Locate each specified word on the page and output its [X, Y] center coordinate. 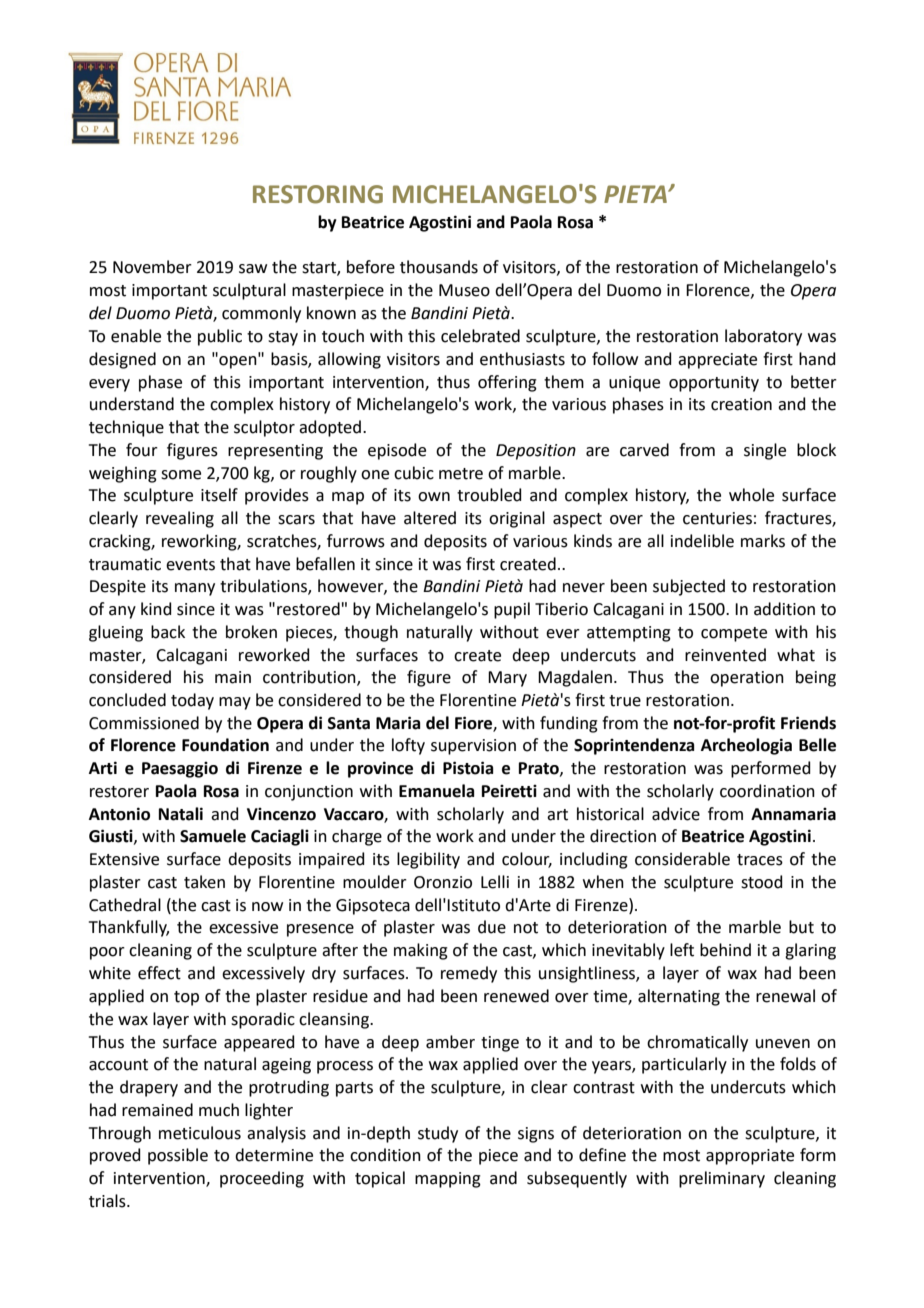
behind [725, 950]
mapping [448, 1180]
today [192, 701]
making [421, 951]
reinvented [725, 655]
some [181, 475]
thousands [439, 267]
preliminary [722, 1179]
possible [178, 1156]
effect [159, 973]
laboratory [763, 337]
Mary [507, 679]
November [152, 267]
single [765, 451]
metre [461, 474]
